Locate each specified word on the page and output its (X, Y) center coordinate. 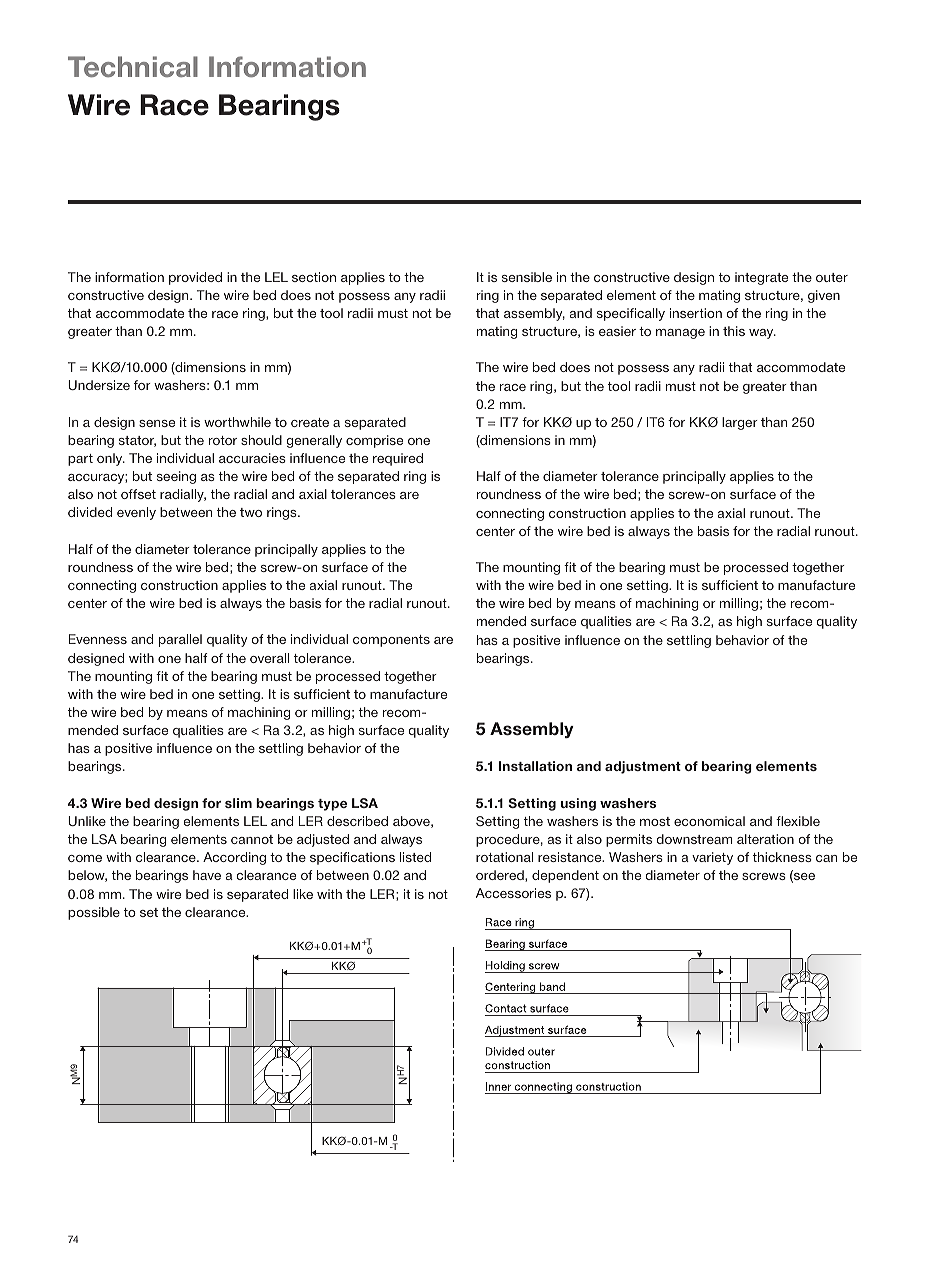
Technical (133, 66)
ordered (501, 876)
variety (712, 858)
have (207, 875)
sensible (527, 277)
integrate (761, 278)
